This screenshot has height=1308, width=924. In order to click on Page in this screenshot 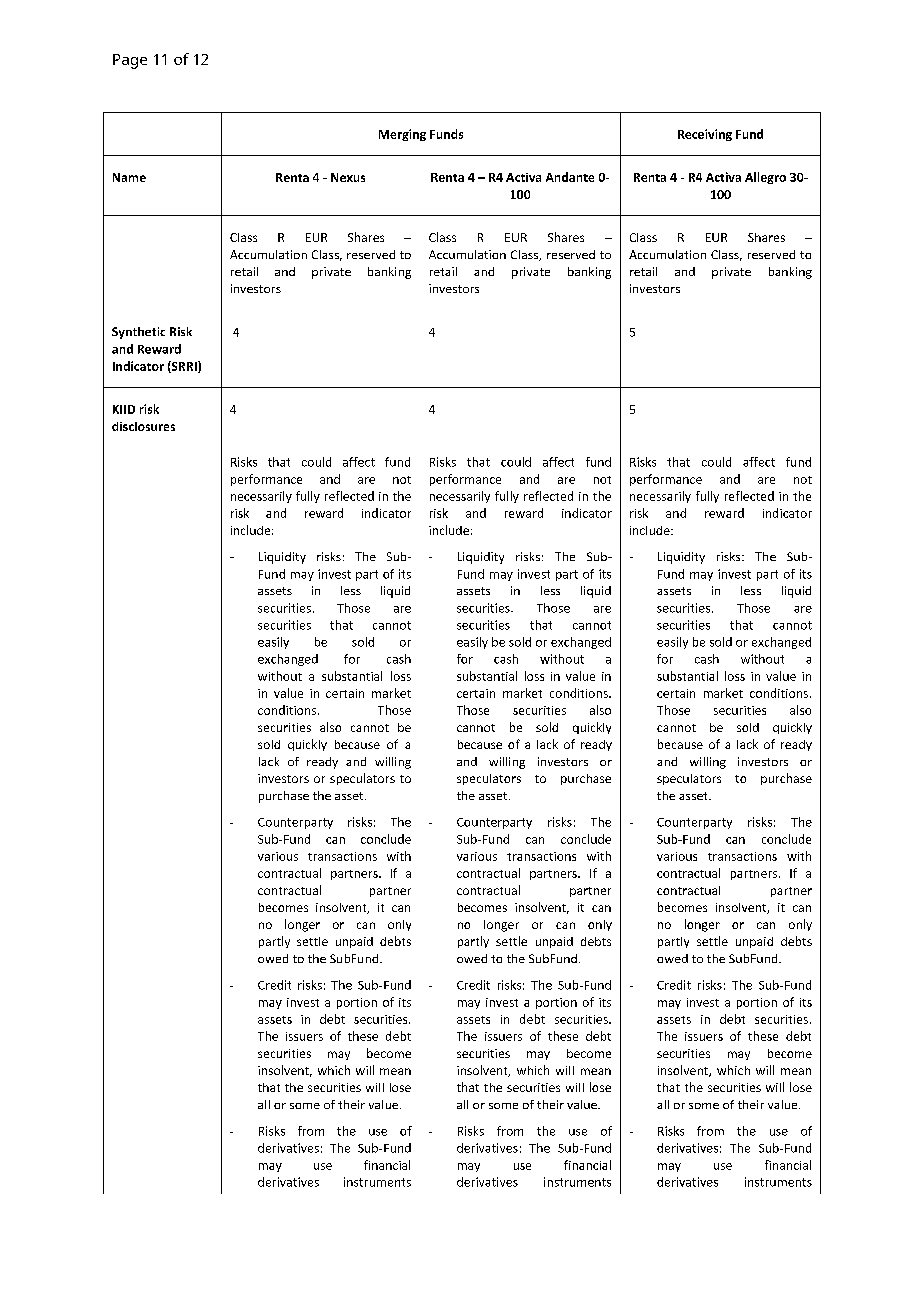, I will do `click(130, 61)`.
